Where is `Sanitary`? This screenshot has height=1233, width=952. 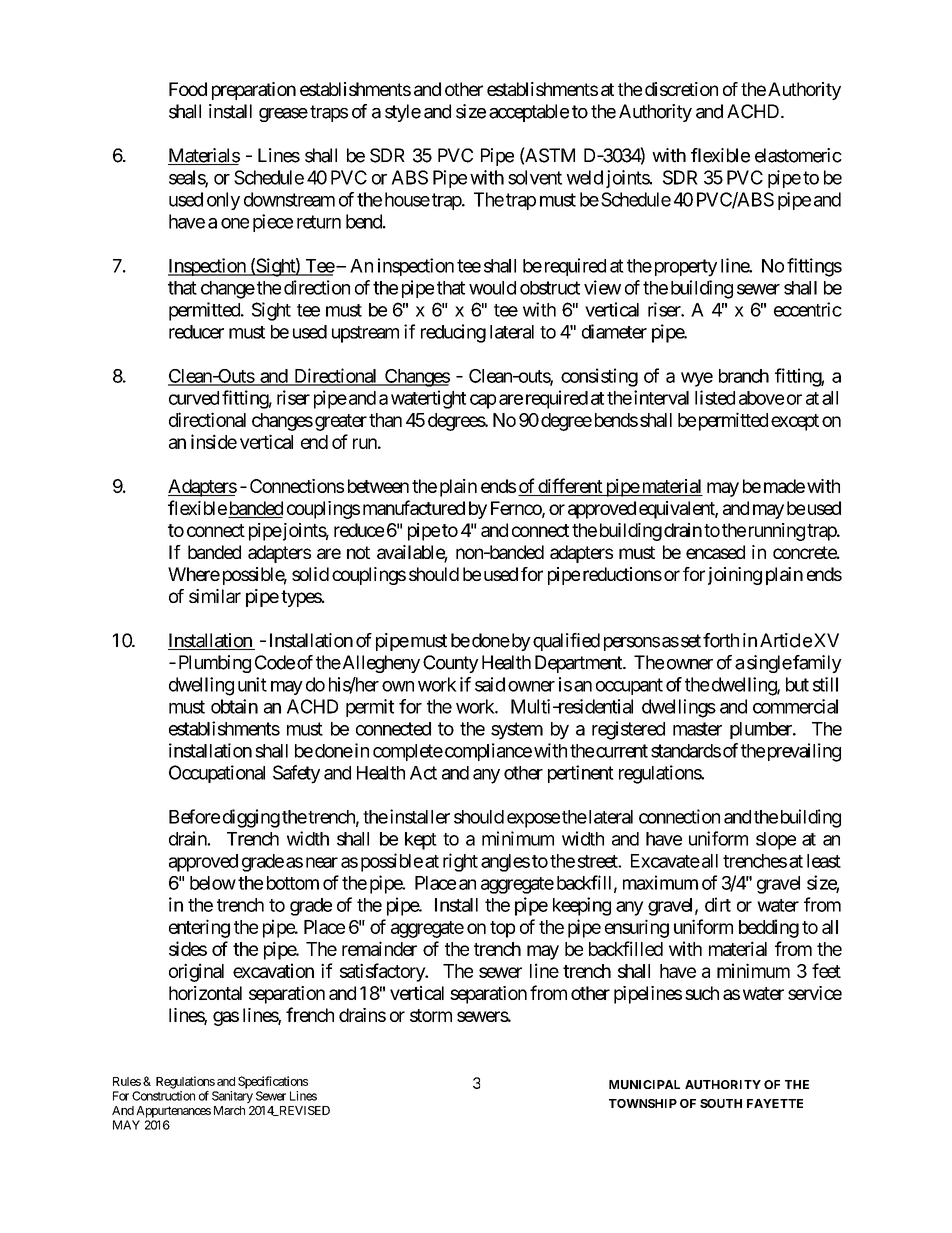
Sanitary is located at coordinates (232, 1097).
